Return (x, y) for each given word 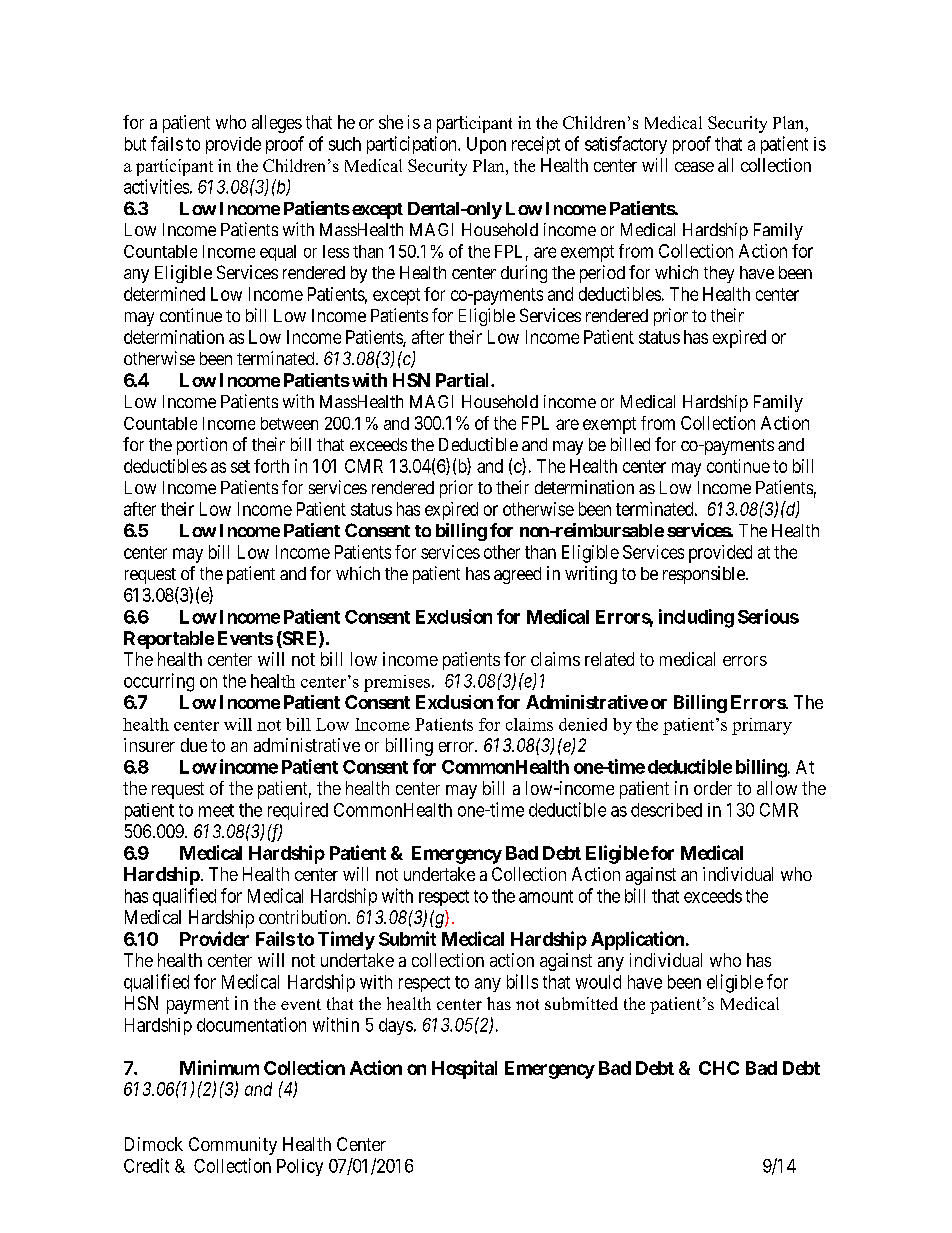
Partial (464, 380)
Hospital (464, 1069)
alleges (277, 124)
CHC (719, 1068)
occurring (159, 682)
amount (546, 896)
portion (202, 446)
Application (637, 940)
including (696, 618)
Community (233, 1146)
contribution (304, 917)
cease (694, 167)
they (719, 274)
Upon (486, 145)
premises (397, 683)
